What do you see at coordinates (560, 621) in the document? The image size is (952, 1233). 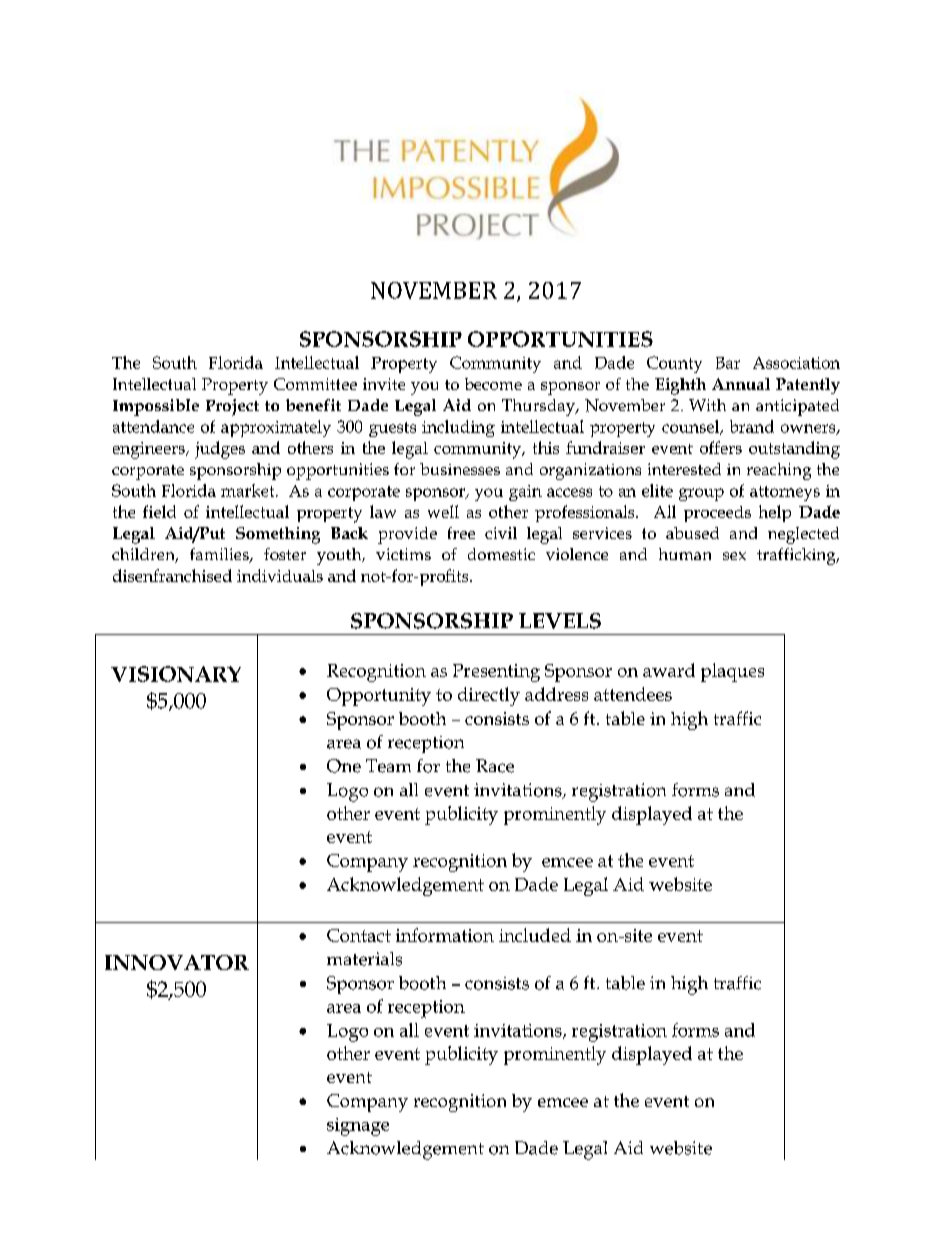 I see `LEVELS` at bounding box center [560, 621].
